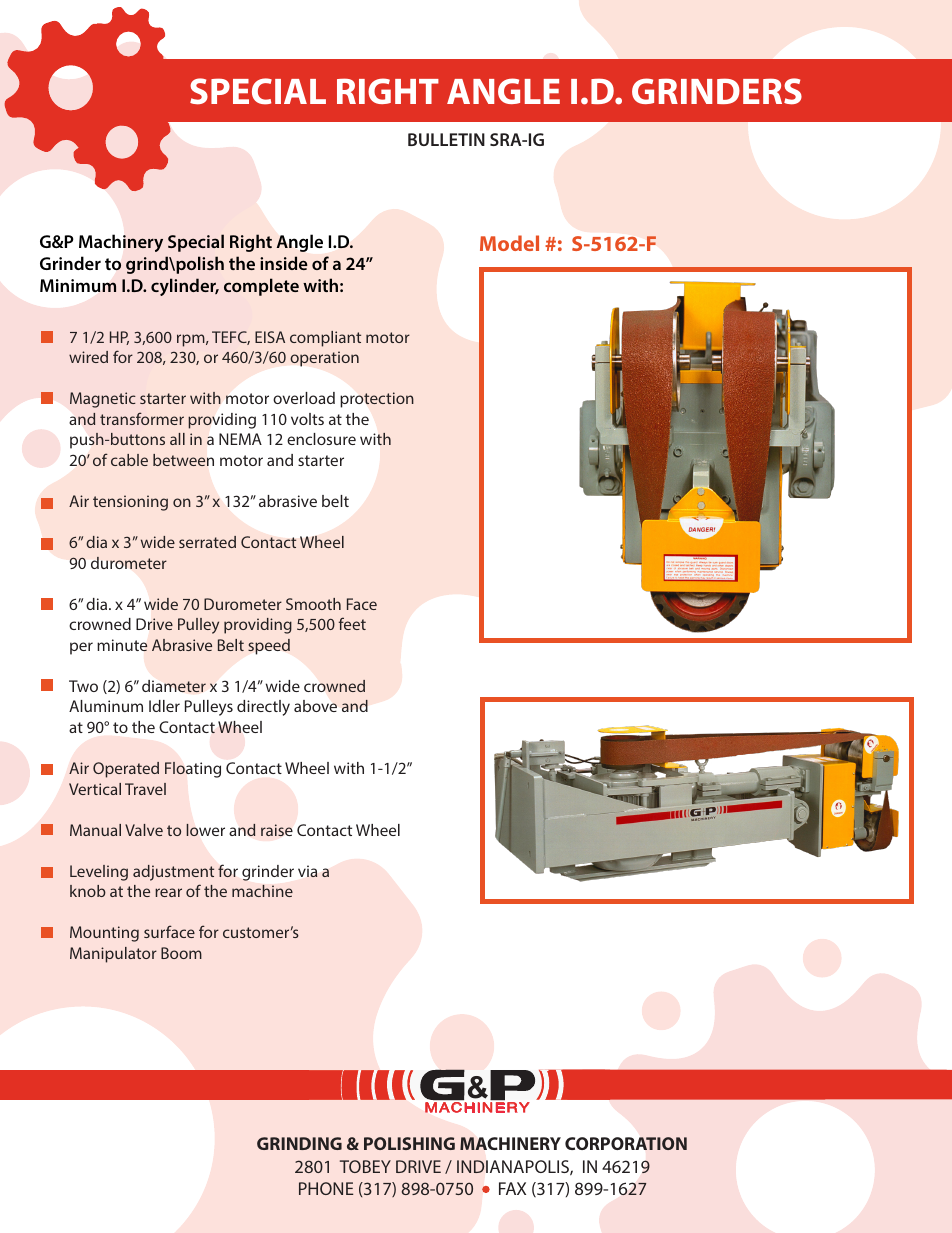 Image resolution: width=952 pixels, height=1233 pixels. What do you see at coordinates (78, 285) in the image?
I see `Minimum` at bounding box center [78, 285].
